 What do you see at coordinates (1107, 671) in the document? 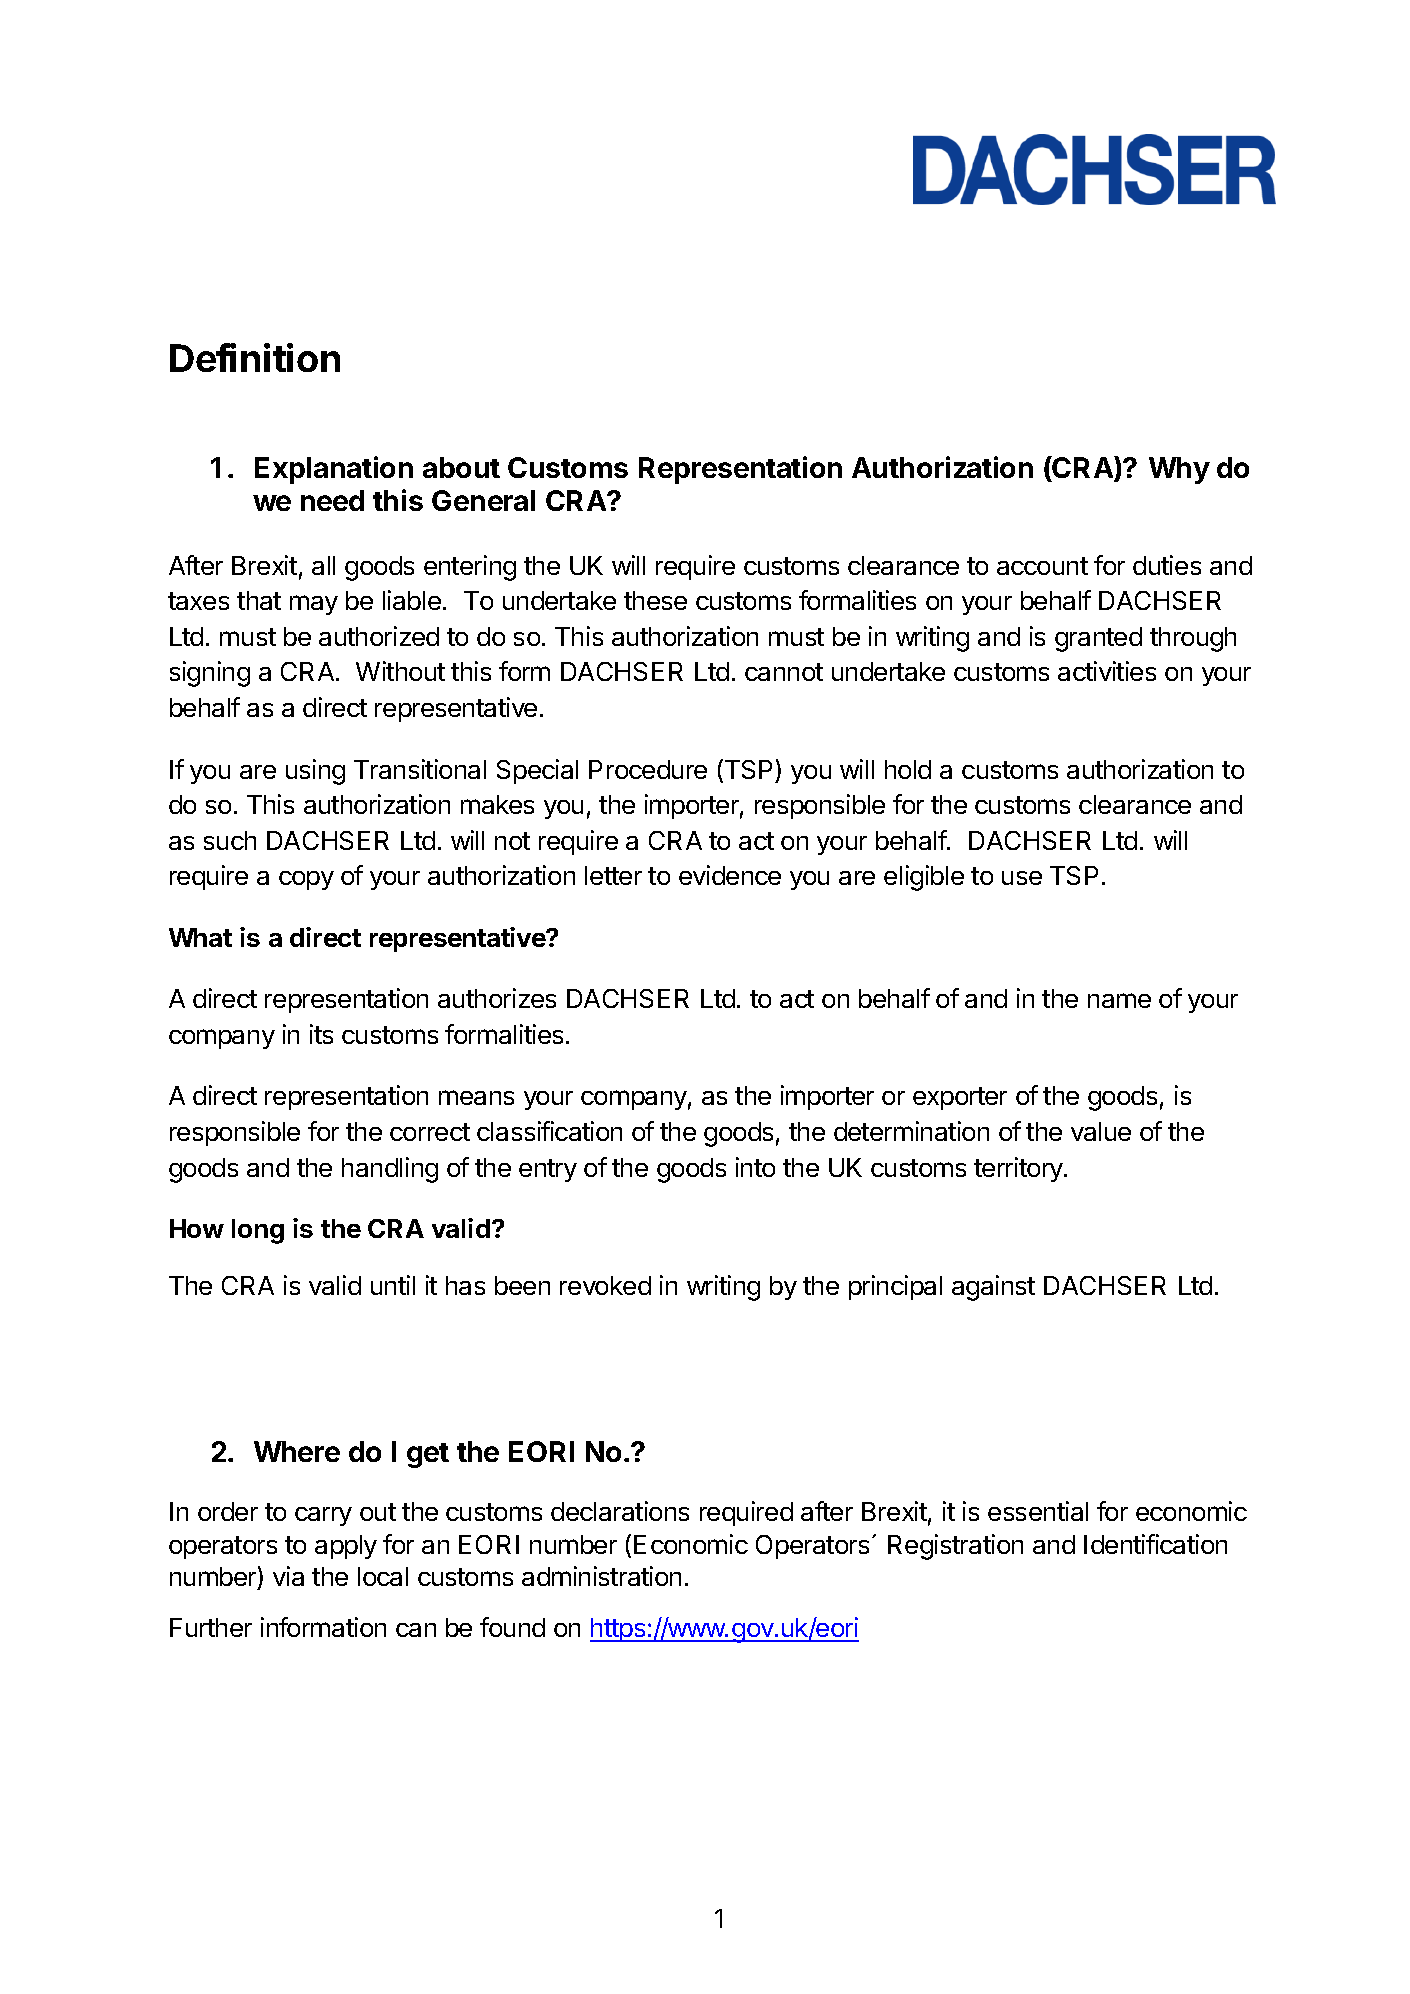
I see `activities` at bounding box center [1107, 671].
